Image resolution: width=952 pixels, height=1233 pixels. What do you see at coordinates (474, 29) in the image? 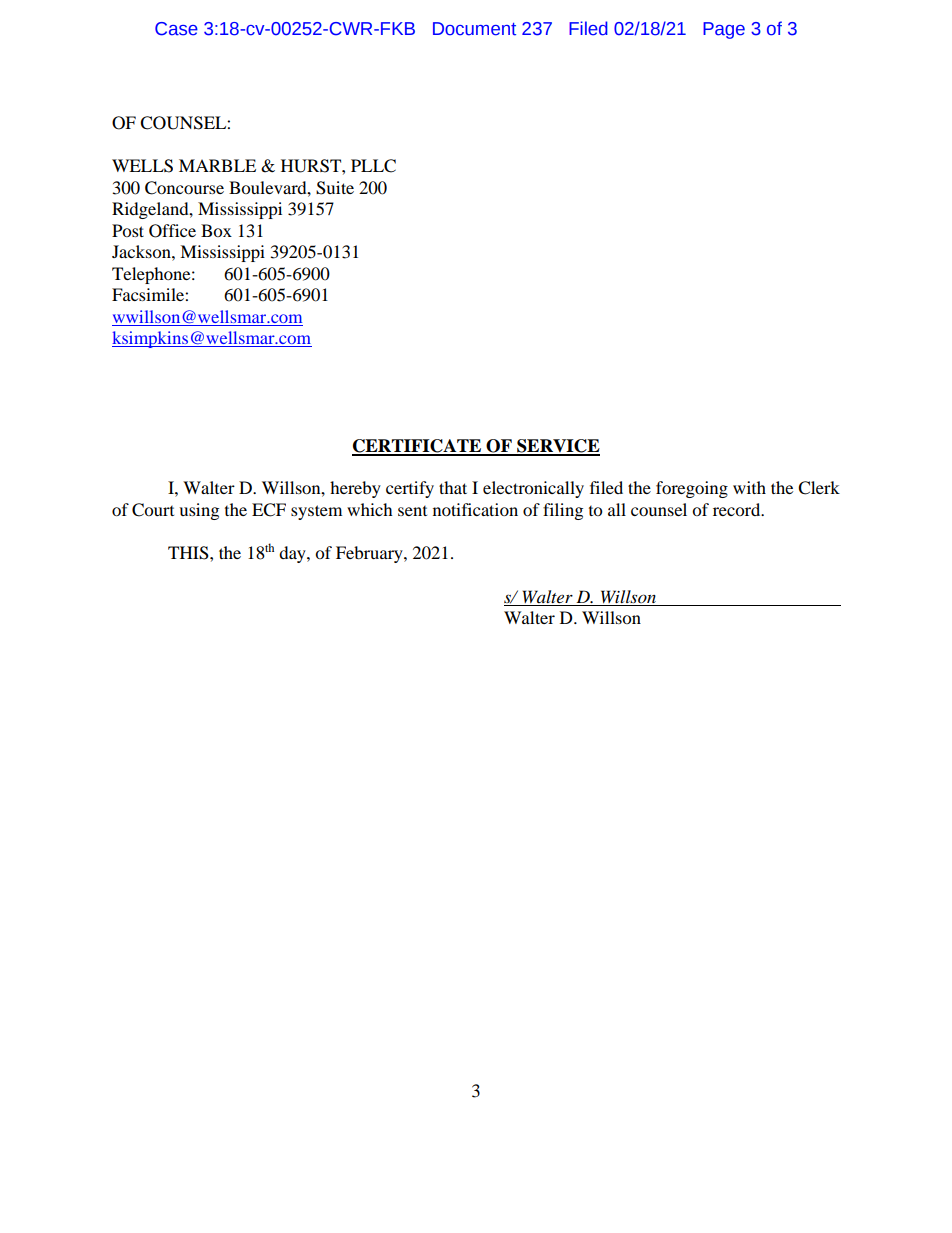
I see `Document` at bounding box center [474, 29].
